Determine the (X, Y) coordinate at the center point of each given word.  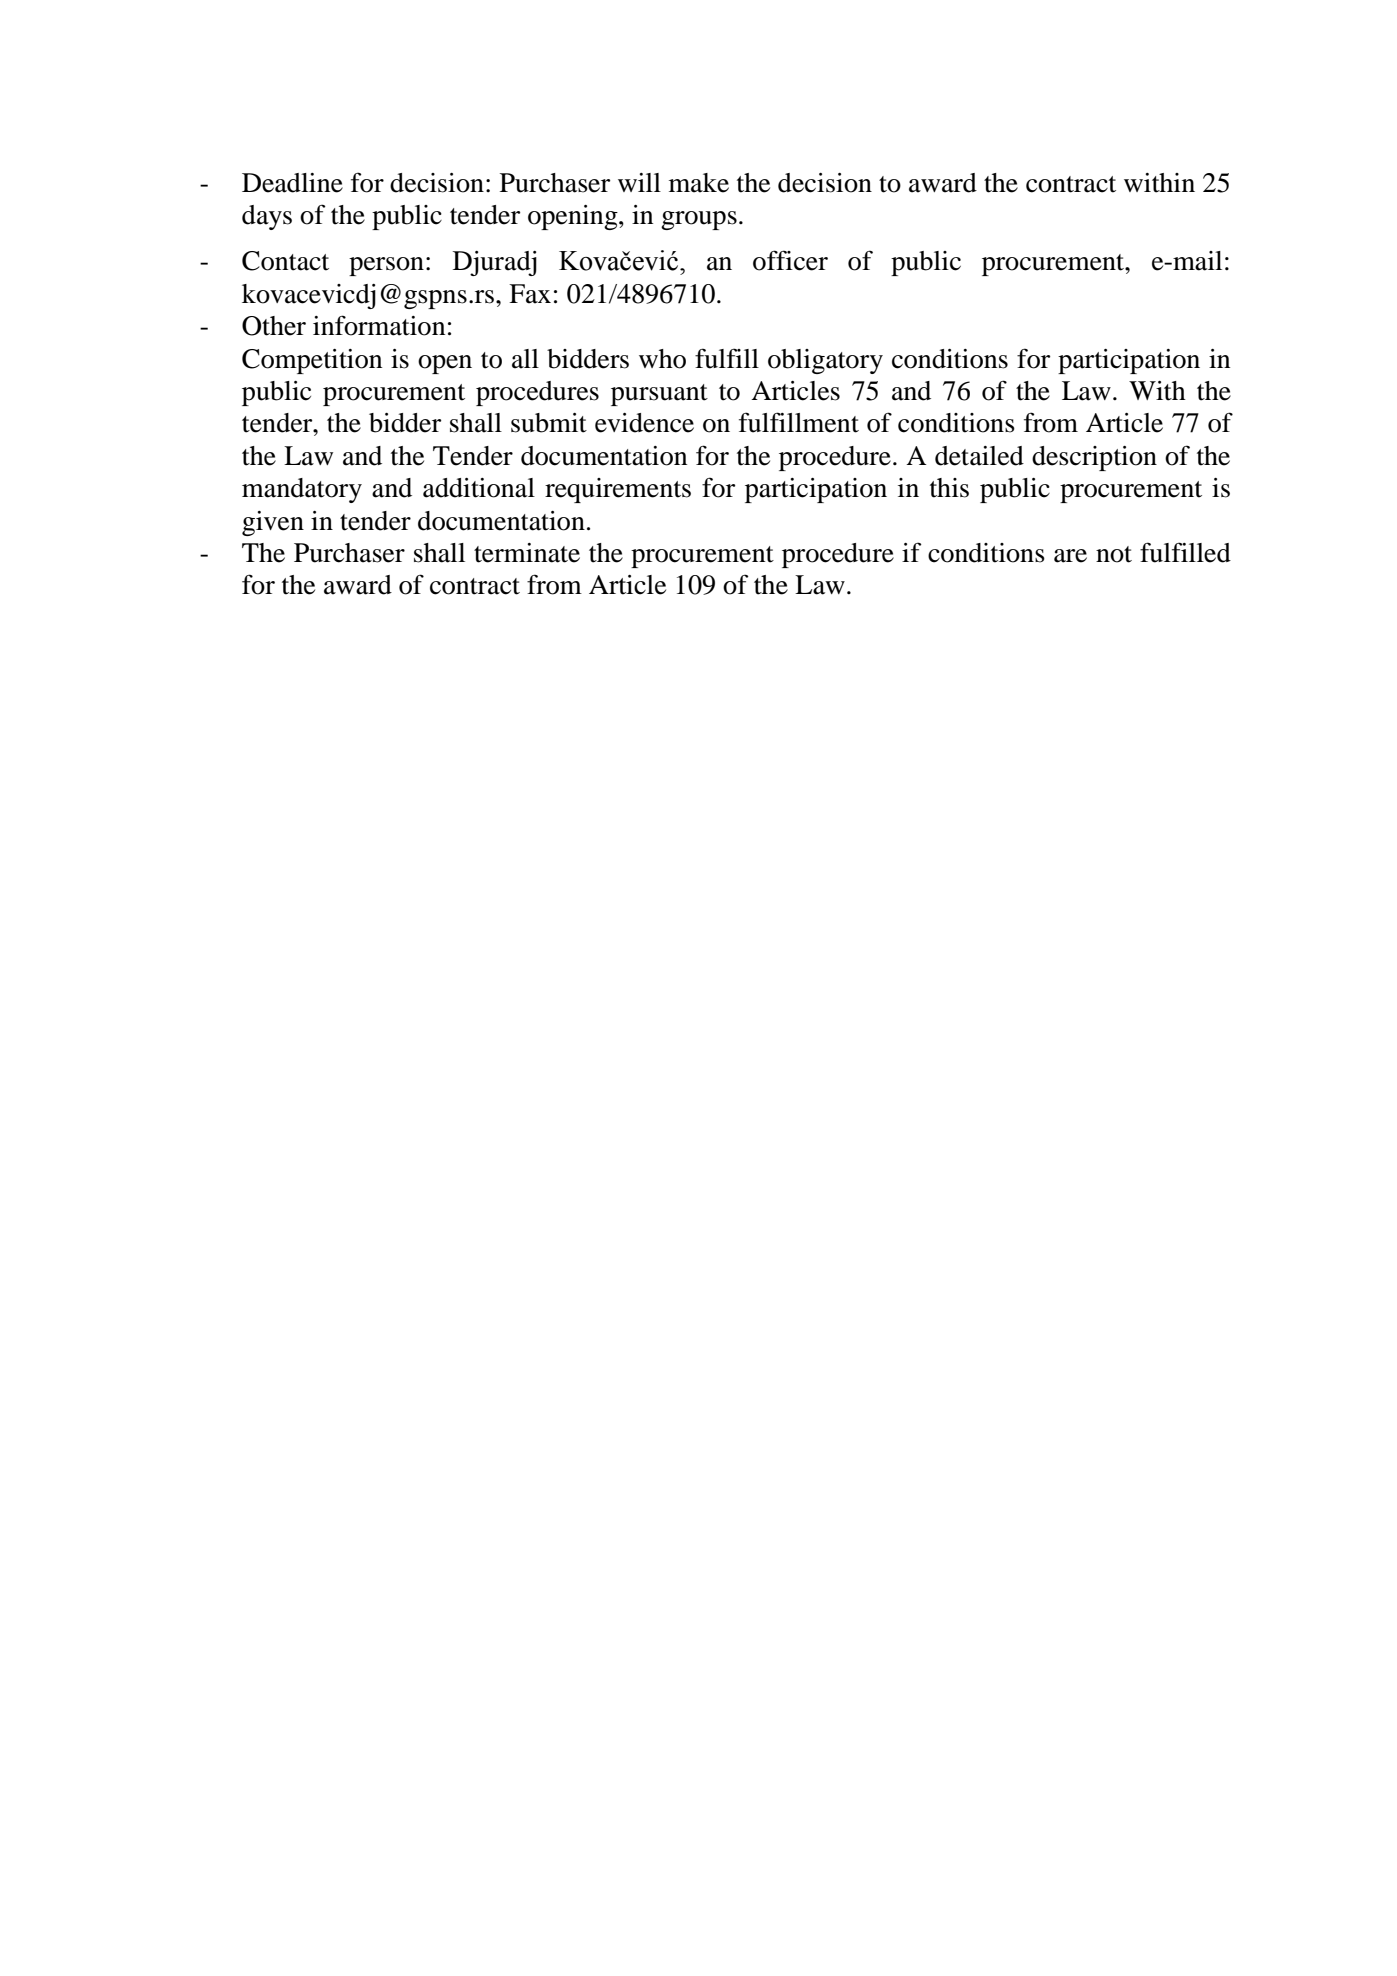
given (273, 523)
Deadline (292, 183)
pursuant (659, 395)
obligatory (825, 361)
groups (699, 220)
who (662, 359)
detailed (979, 456)
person (386, 266)
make (699, 183)
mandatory (302, 490)
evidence (644, 423)
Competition (312, 361)
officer (790, 260)
